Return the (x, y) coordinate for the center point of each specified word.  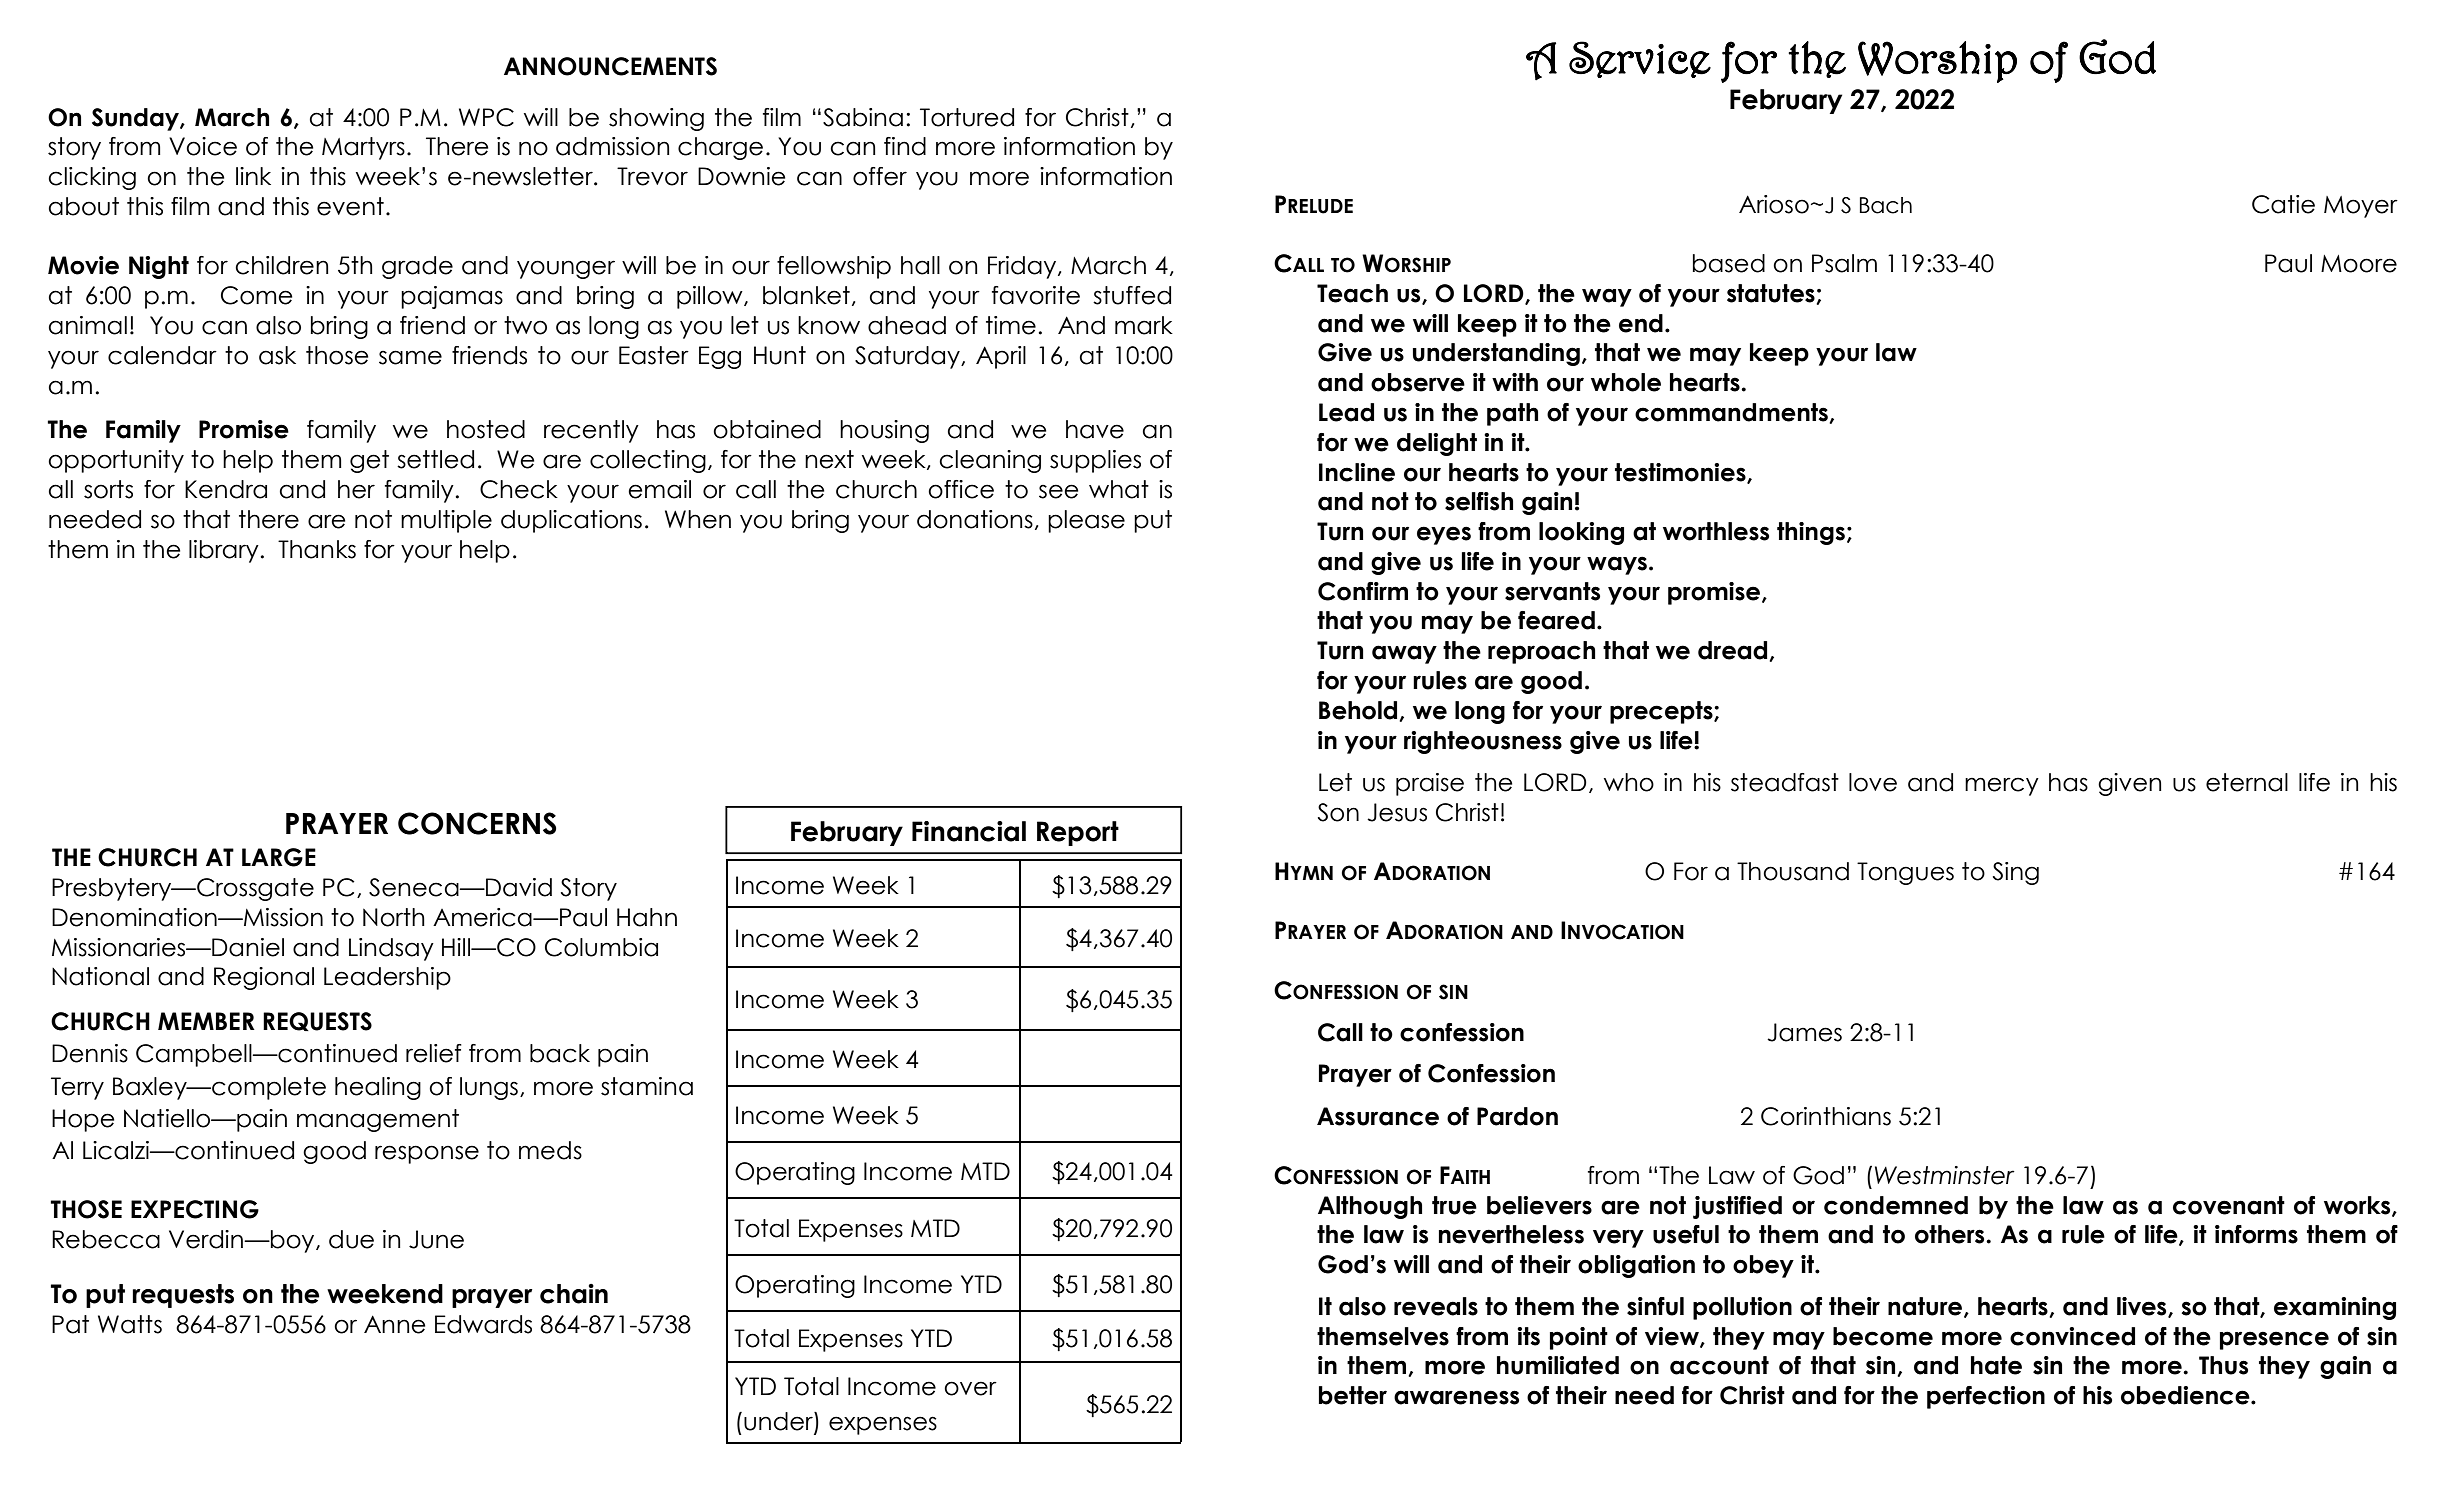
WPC (486, 117)
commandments (1732, 413)
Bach (1886, 205)
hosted (486, 429)
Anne (395, 1324)
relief (434, 1053)
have (1095, 429)
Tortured (967, 117)
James (1804, 1032)
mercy (2002, 786)
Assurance (1378, 1116)
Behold (1359, 711)
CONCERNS (477, 823)
